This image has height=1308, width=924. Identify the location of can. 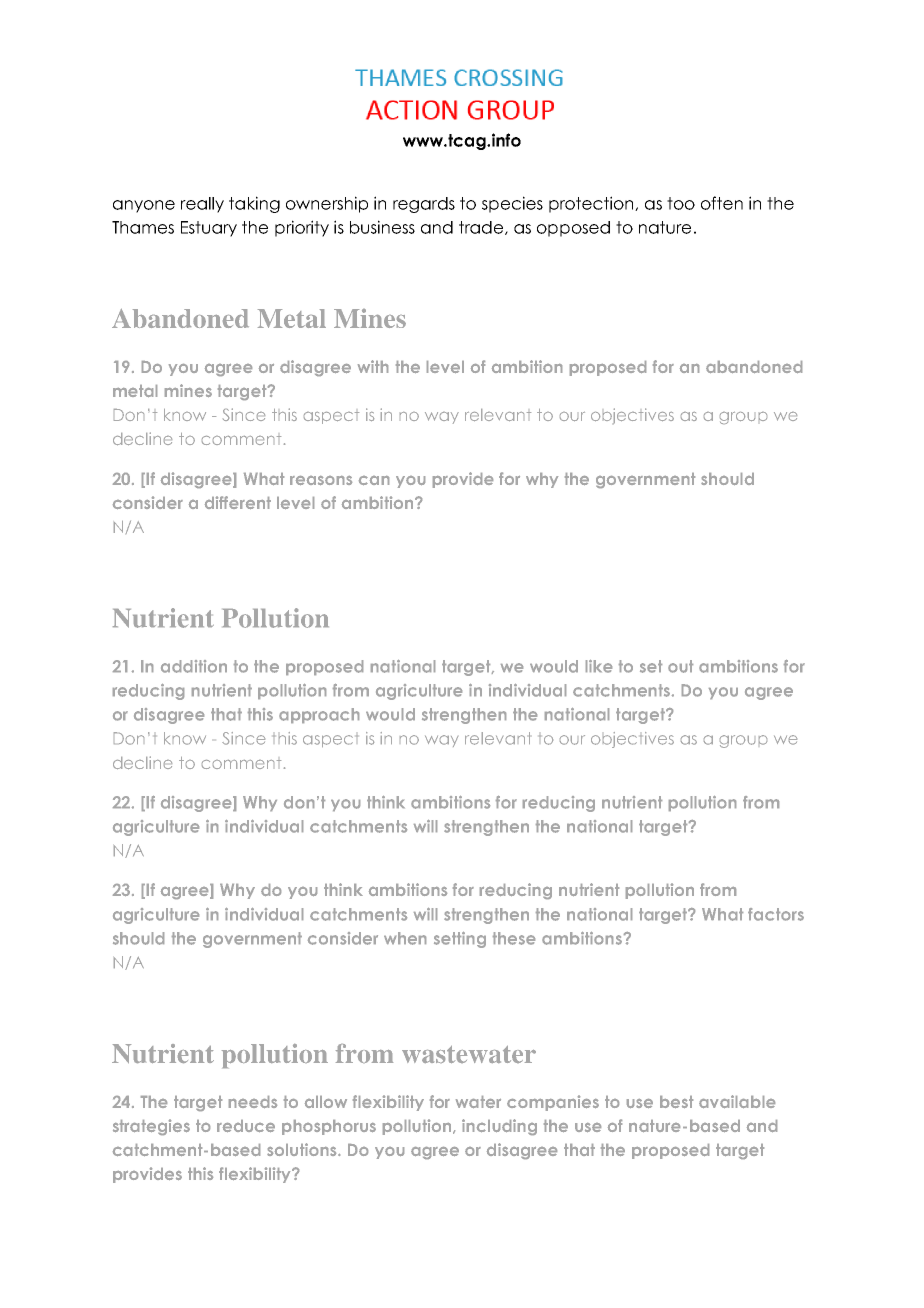
(374, 480).
